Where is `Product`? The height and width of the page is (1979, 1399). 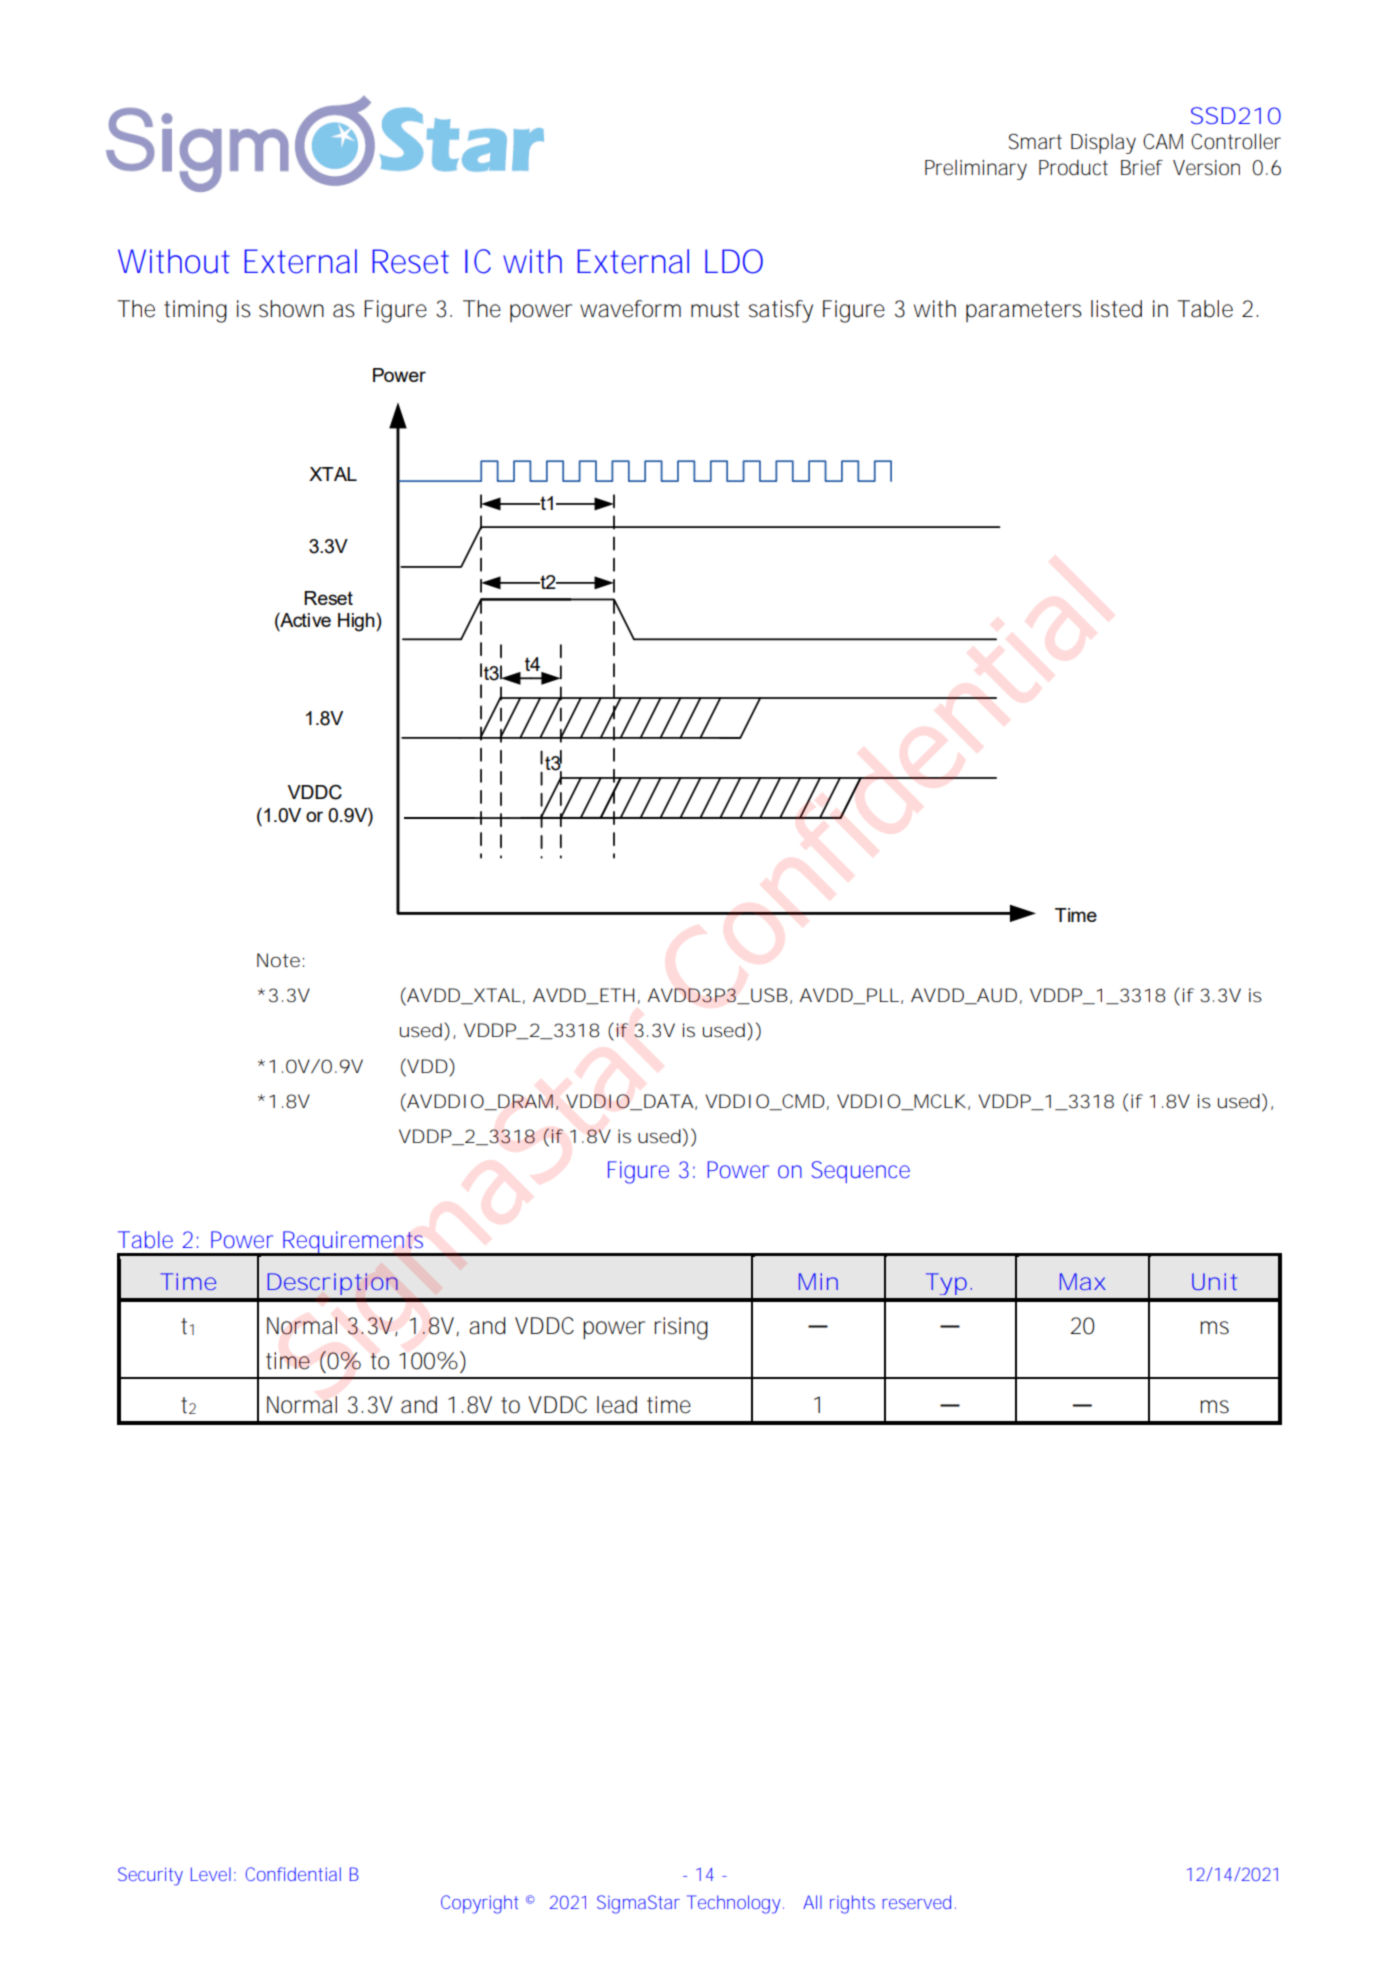 Product is located at coordinates (1073, 168).
